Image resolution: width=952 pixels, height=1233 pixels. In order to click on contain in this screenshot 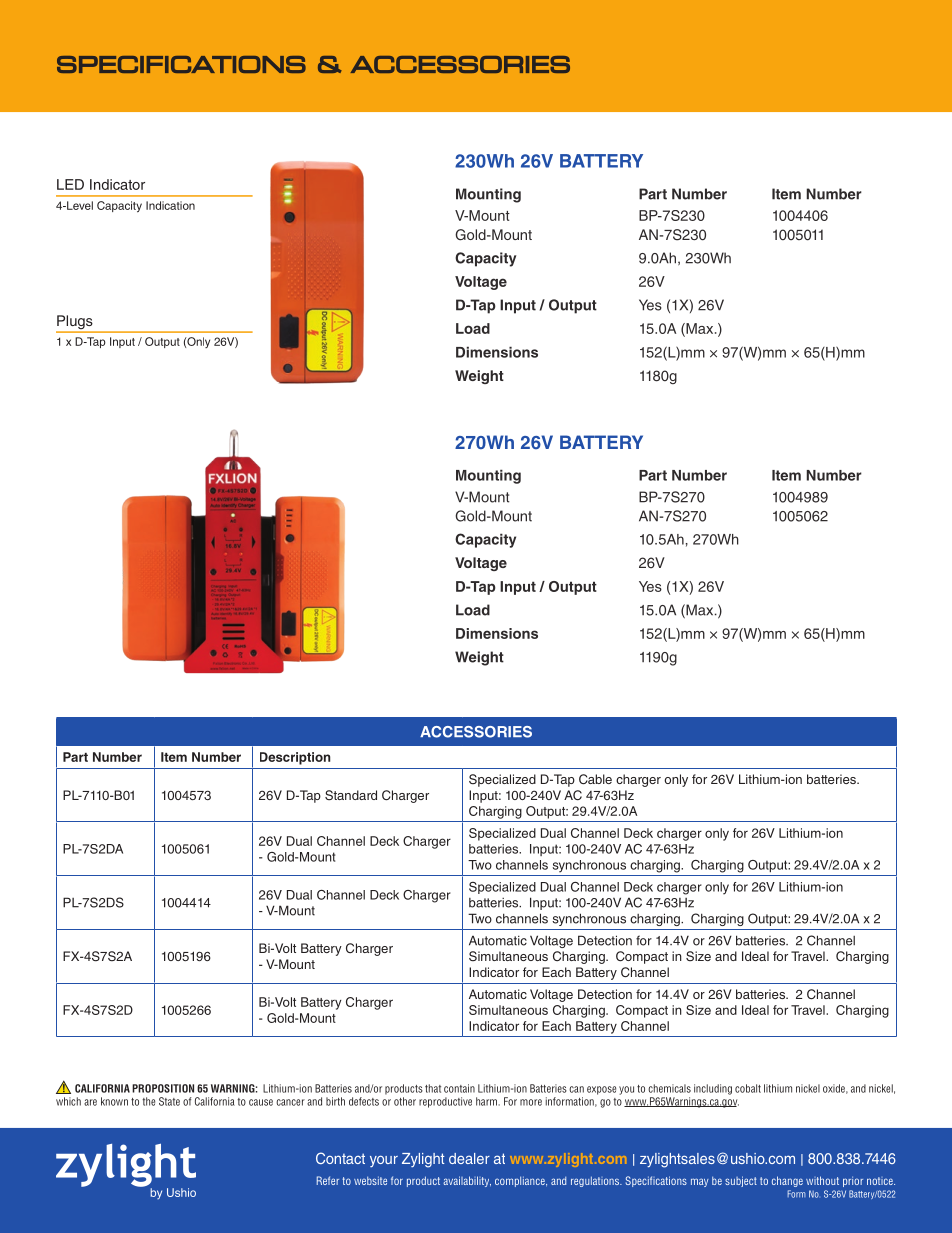, I will do `click(459, 1088)`.
